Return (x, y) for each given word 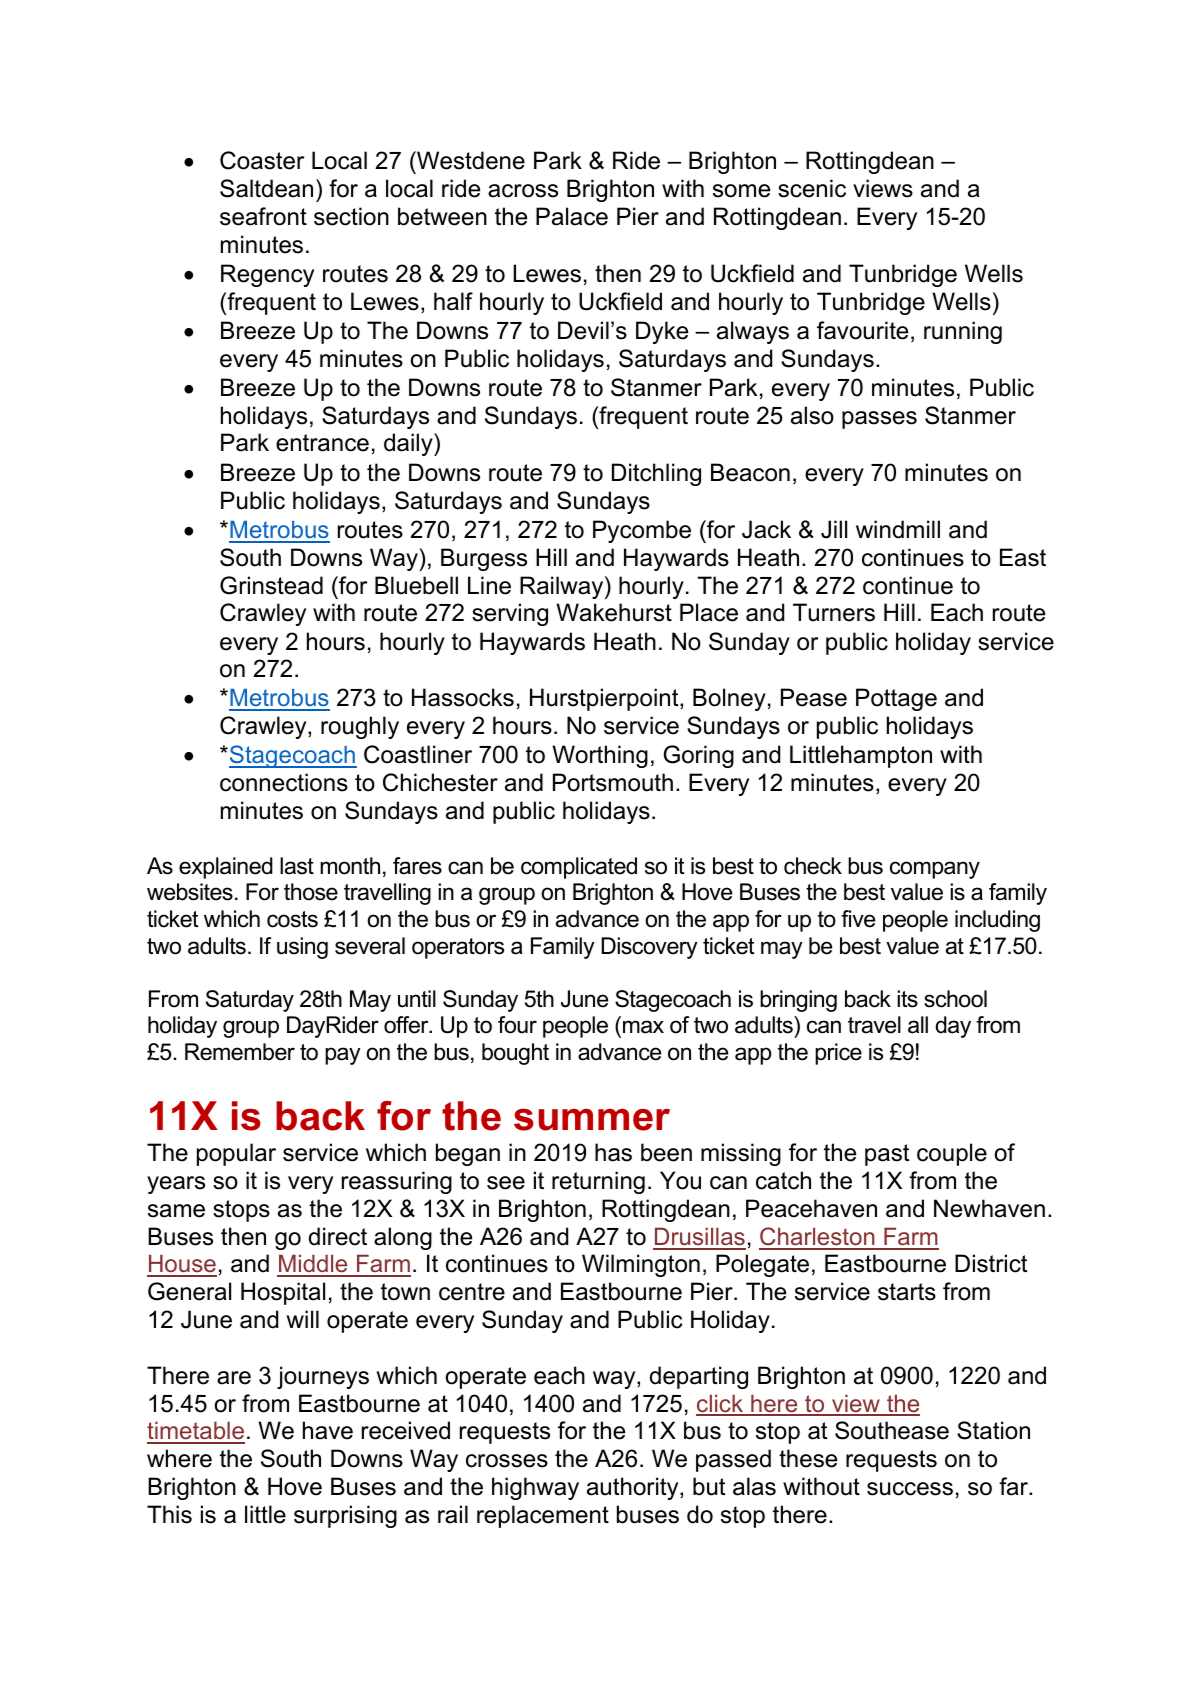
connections (284, 782)
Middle (313, 1265)
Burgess (484, 559)
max (643, 1027)
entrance (322, 443)
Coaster (262, 160)
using (302, 948)
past (887, 1155)
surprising (345, 1516)
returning (598, 1182)
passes (879, 420)
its (907, 999)
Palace (572, 216)
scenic (812, 188)
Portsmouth (613, 782)
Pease (814, 697)
